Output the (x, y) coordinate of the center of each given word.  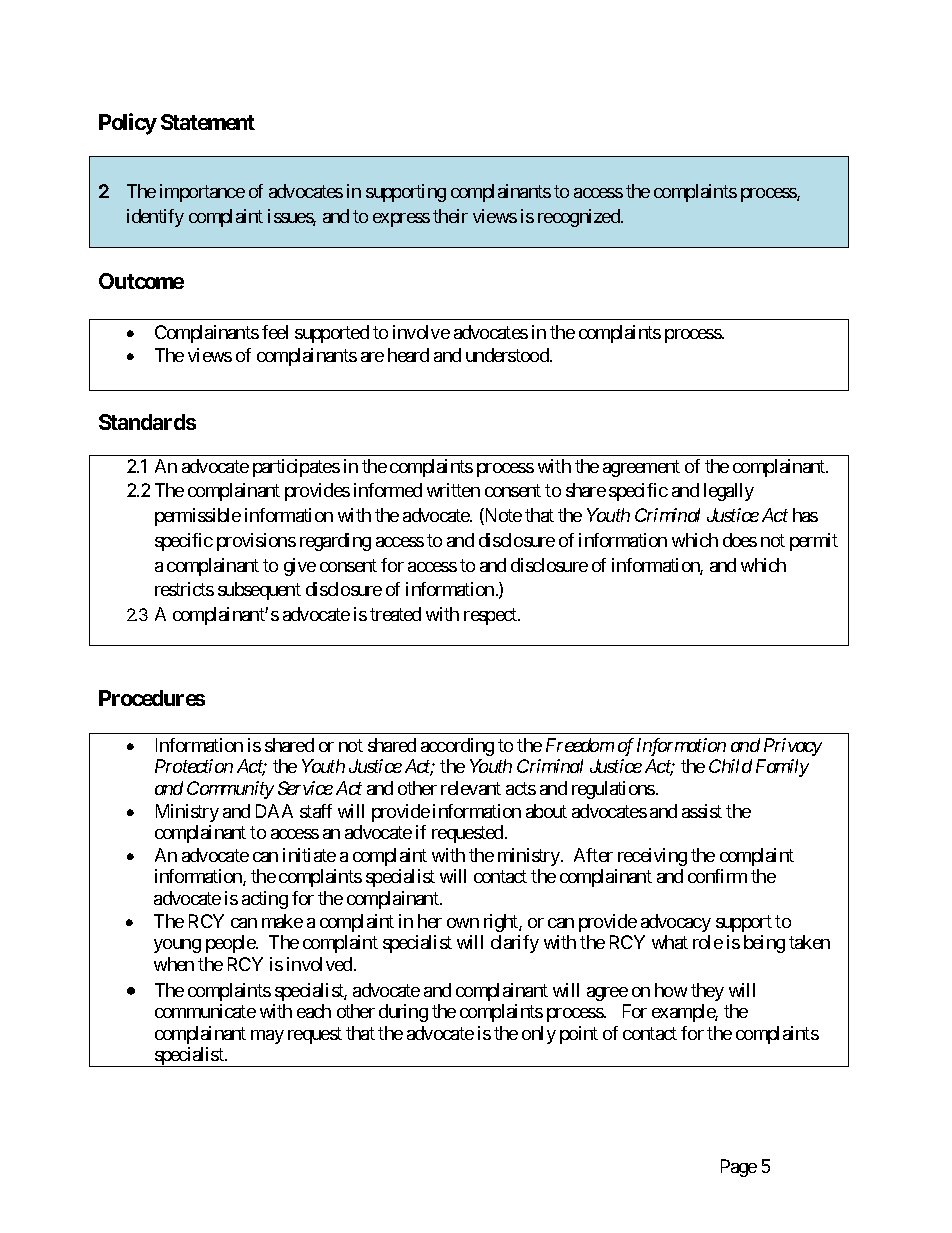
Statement (208, 122)
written (453, 490)
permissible (198, 517)
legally (729, 492)
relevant (471, 788)
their (450, 216)
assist (702, 811)
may (267, 1037)
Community (230, 790)
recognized (580, 218)
